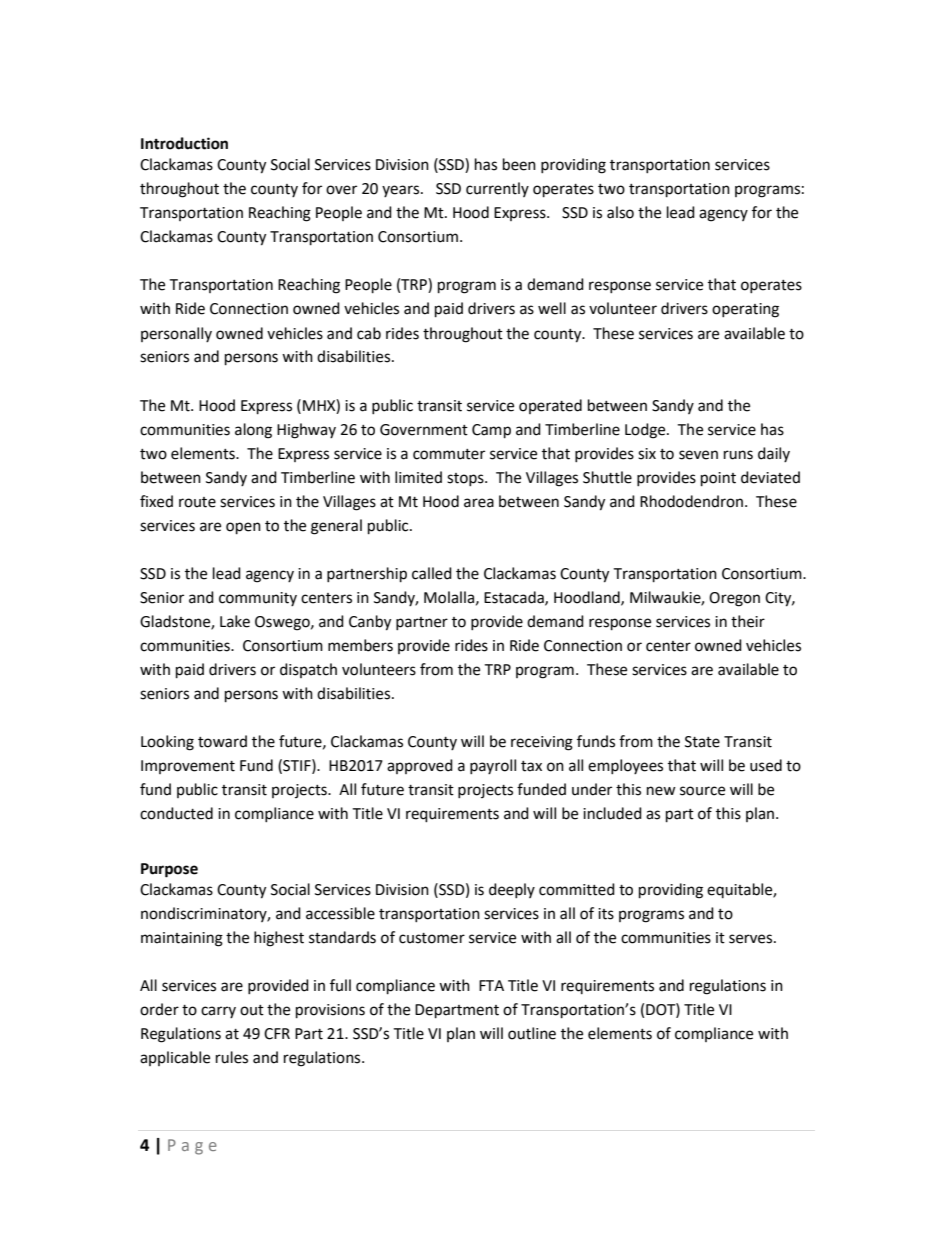  I want to click on currently, so click(497, 189).
